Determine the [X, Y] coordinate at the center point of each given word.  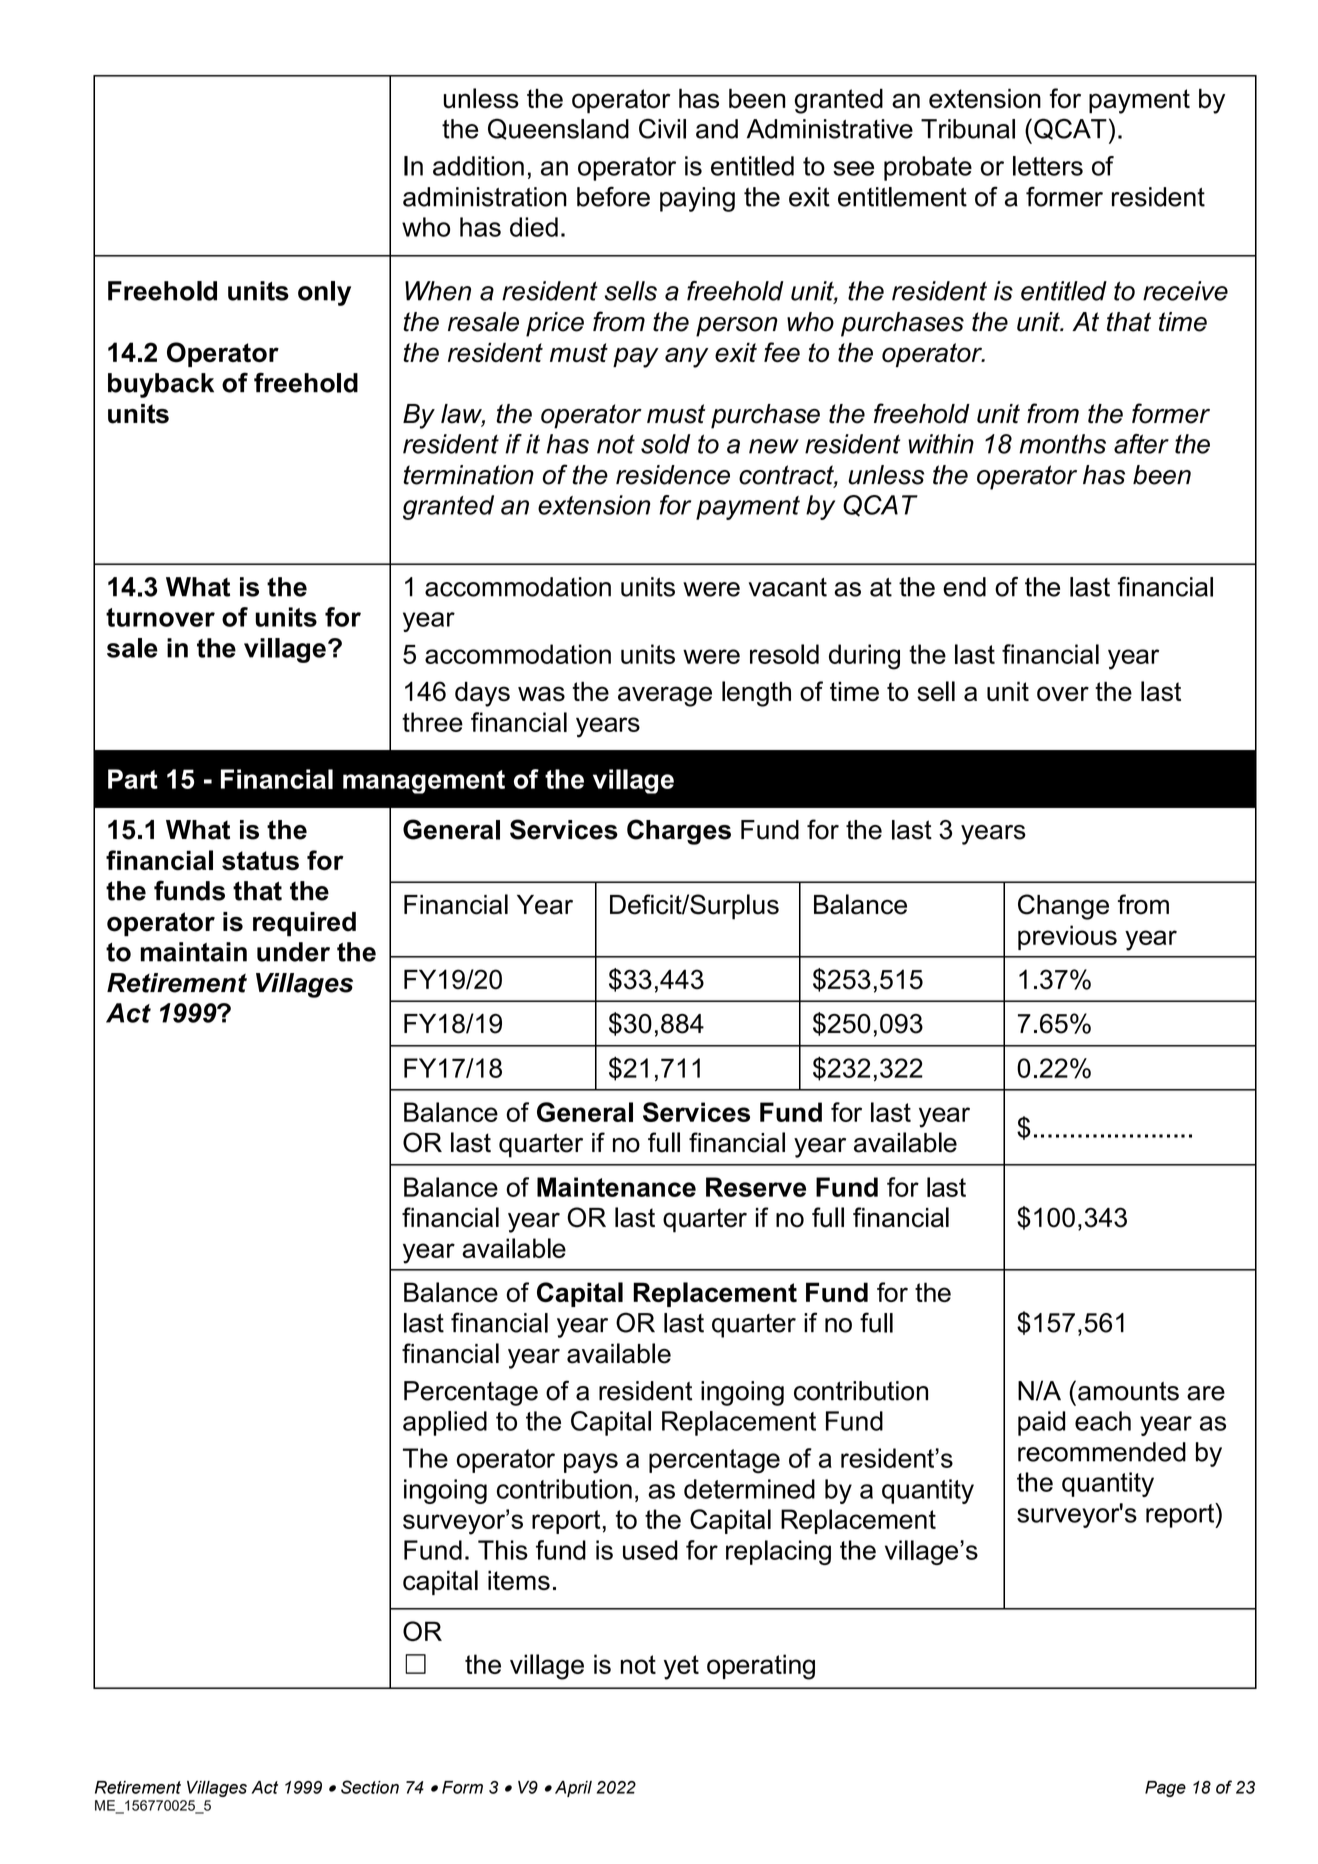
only [324, 293]
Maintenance [616, 1187]
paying [697, 199]
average [665, 696]
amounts [1128, 1391]
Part [133, 779]
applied [445, 1423]
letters [1048, 166]
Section [370, 1787]
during [864, 657]
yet [681, 1667]
